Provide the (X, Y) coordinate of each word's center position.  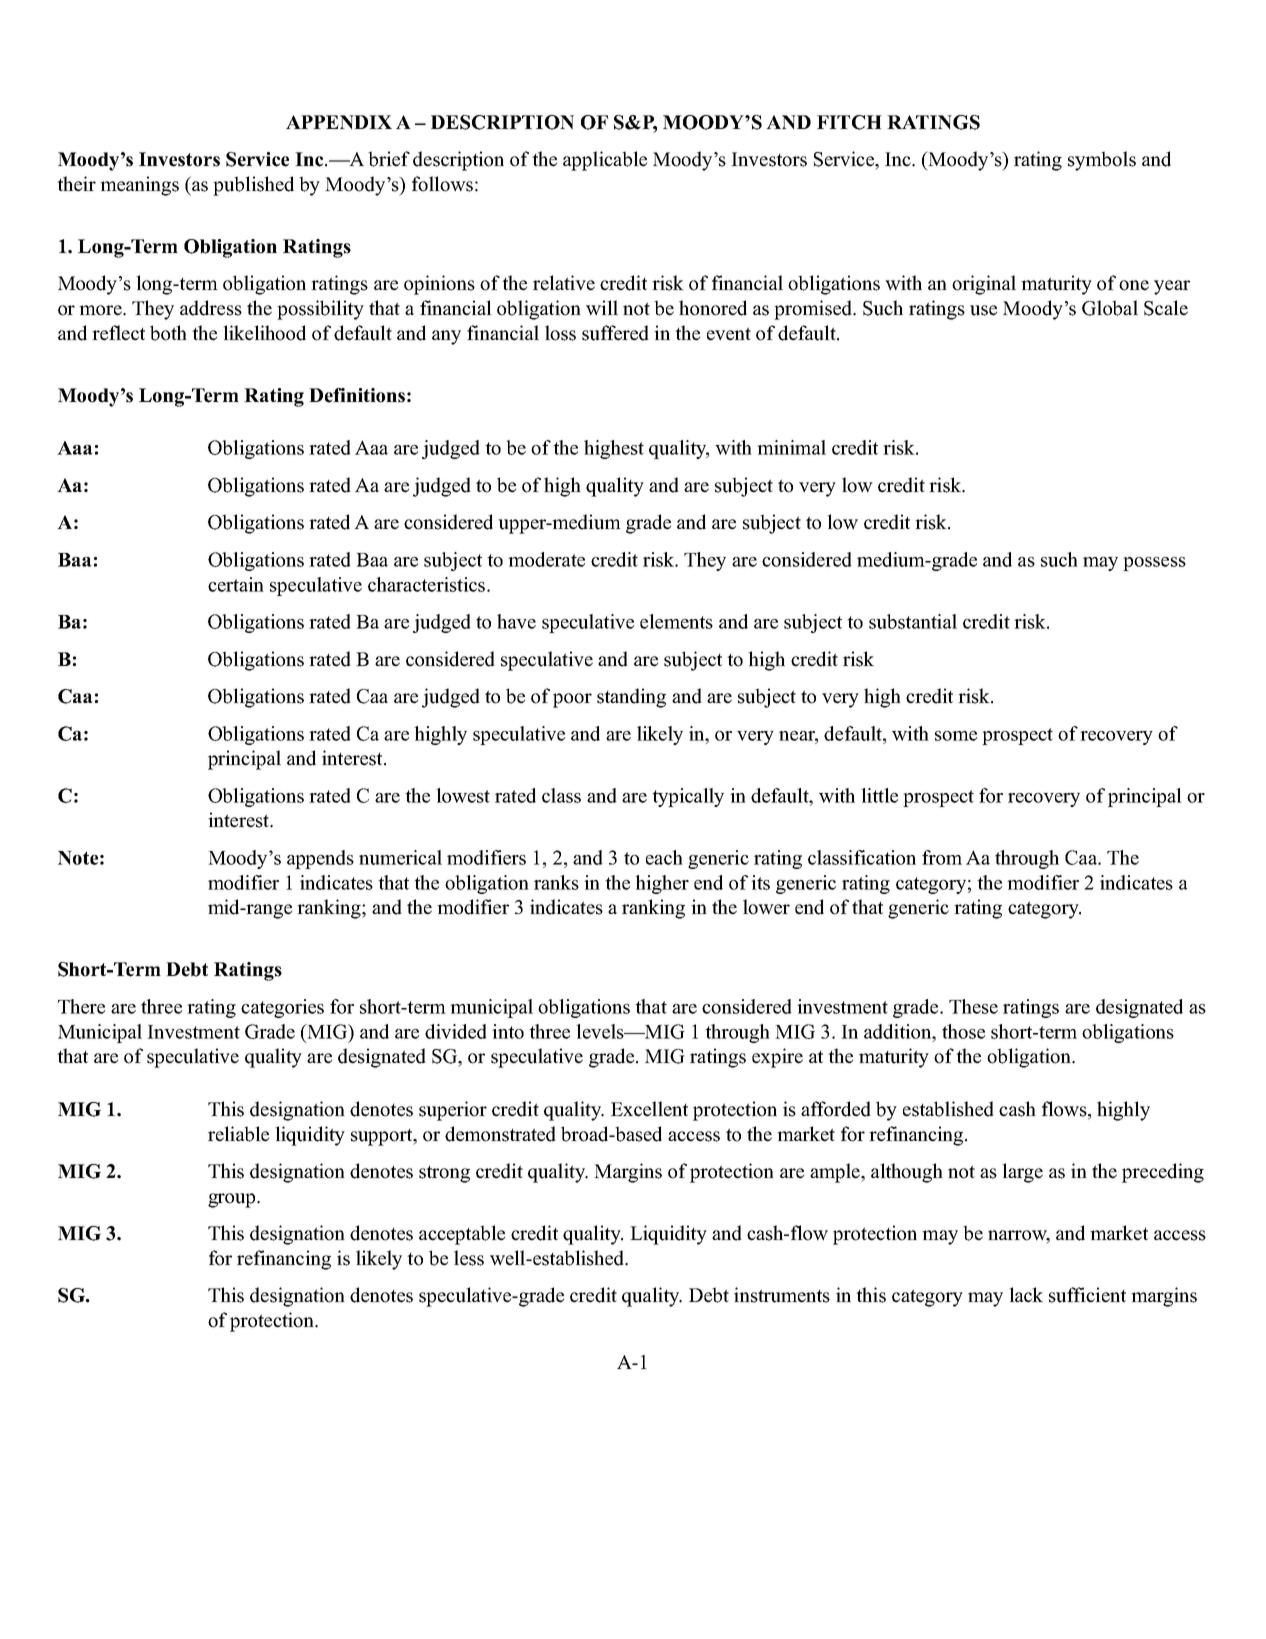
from (942, 857)
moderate (546, 559)
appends (320, 859)
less (469, 1258)
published (253, 186)
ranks (556, 882)
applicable (605, 161)
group (233, 1200)
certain (236, 584)
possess (1154, 564)
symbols (1102, 161)
